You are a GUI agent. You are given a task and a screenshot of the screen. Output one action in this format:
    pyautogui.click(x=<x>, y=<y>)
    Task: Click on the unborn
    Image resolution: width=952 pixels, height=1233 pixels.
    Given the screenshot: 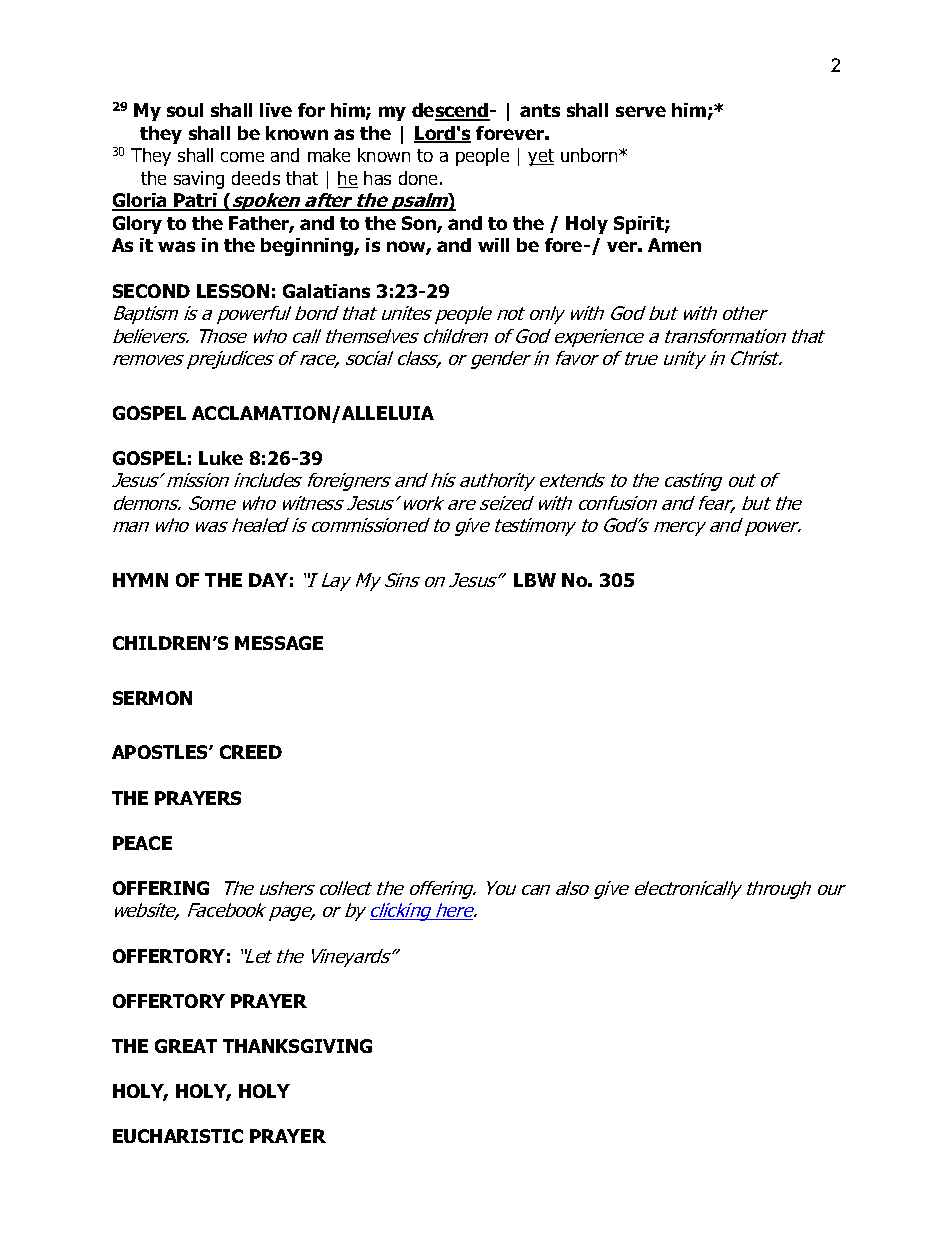 What is the action you would take?
    pyautogui.click(x=590, y=155)
